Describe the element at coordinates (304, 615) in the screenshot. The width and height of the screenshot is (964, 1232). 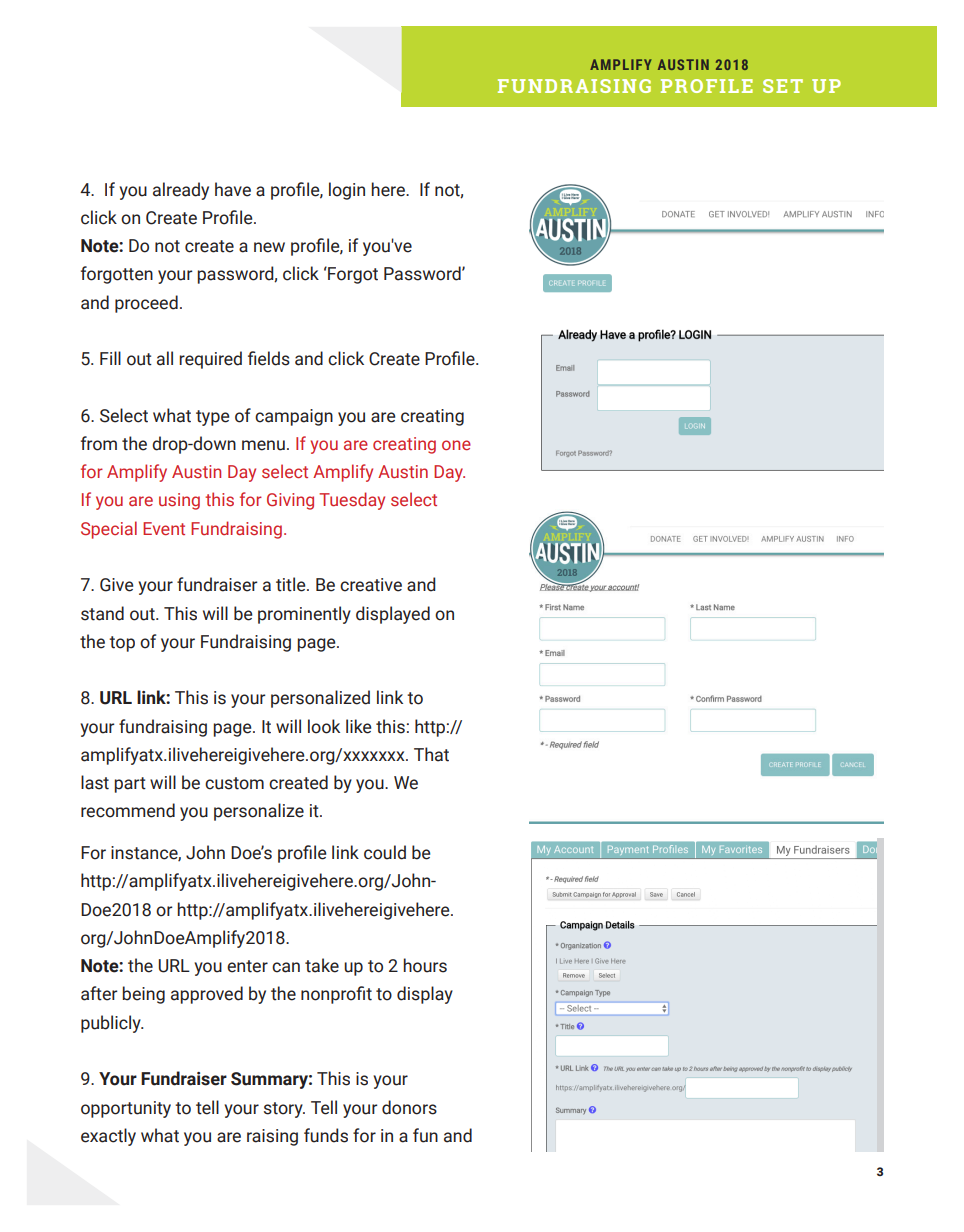
I see `prominently` at that location.
